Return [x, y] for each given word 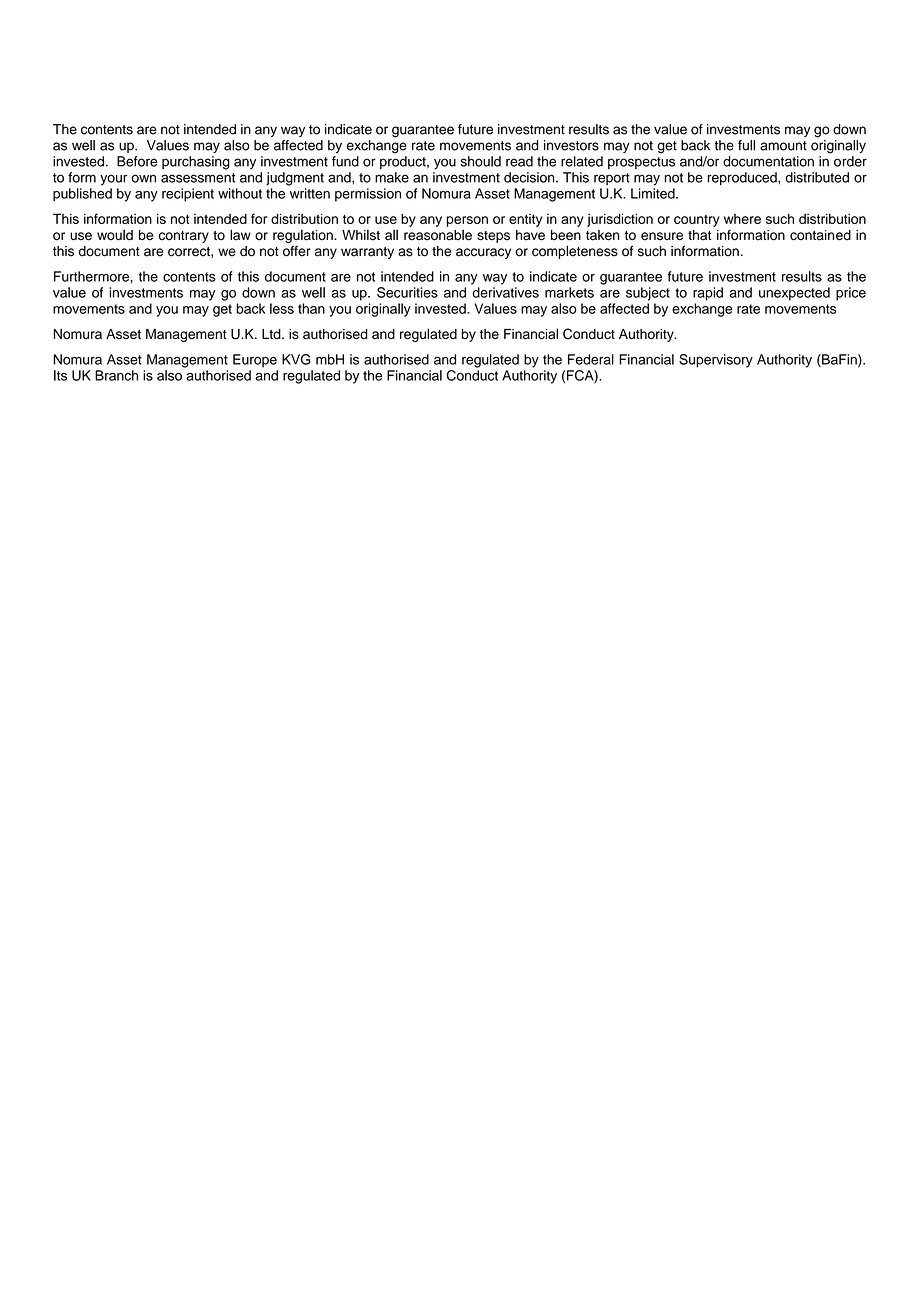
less [282, 308]
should [481, 161]
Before [137, 161]
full [746, 145]
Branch [116, 375]
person [467, 221]
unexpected [794, 294]
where [742, 219]
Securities [407, 292]
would [115, 235]
